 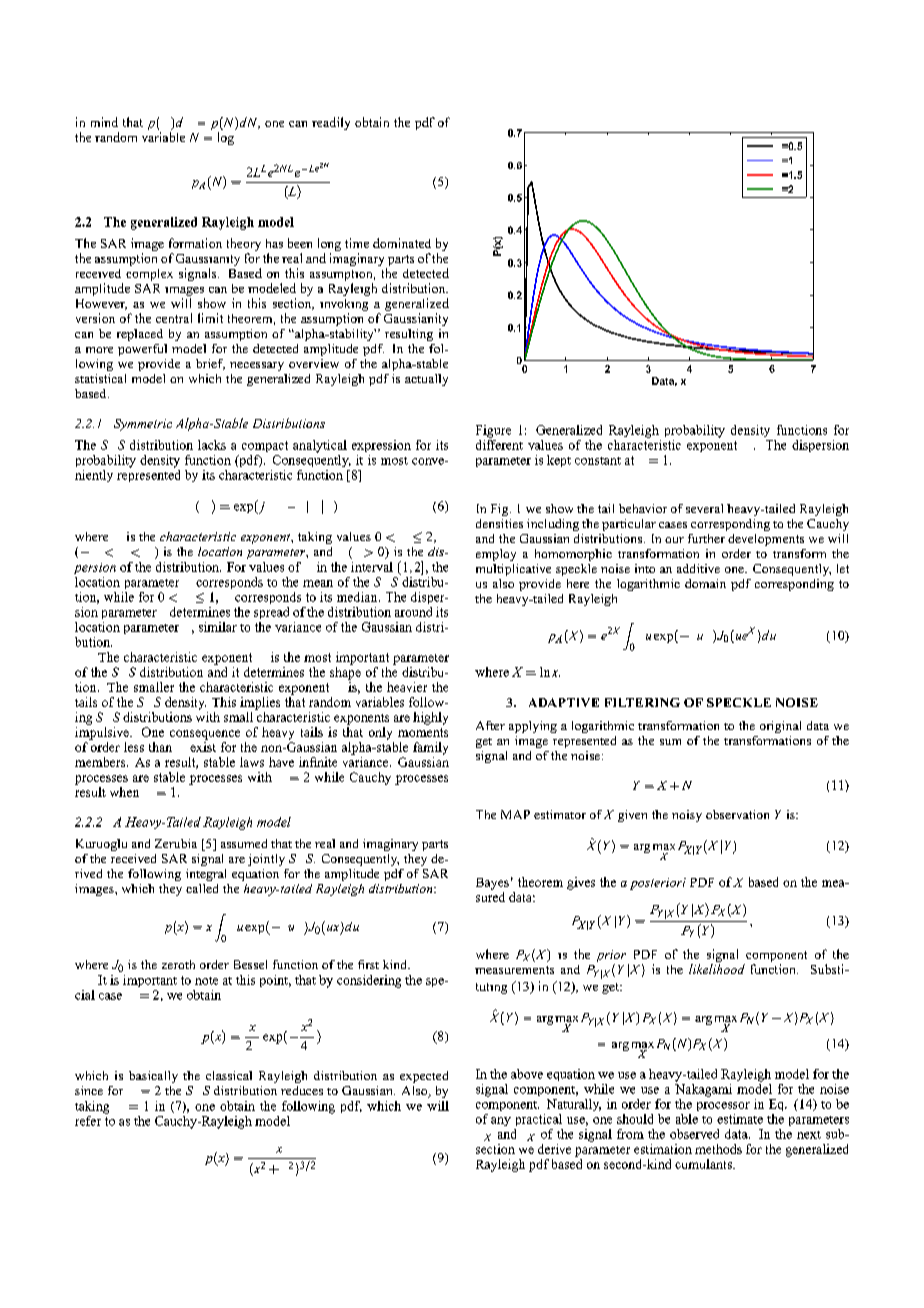 What do you see at coordinates (178, 964) in the document?
I see `zeroth` at bounding box center [178, 964].
